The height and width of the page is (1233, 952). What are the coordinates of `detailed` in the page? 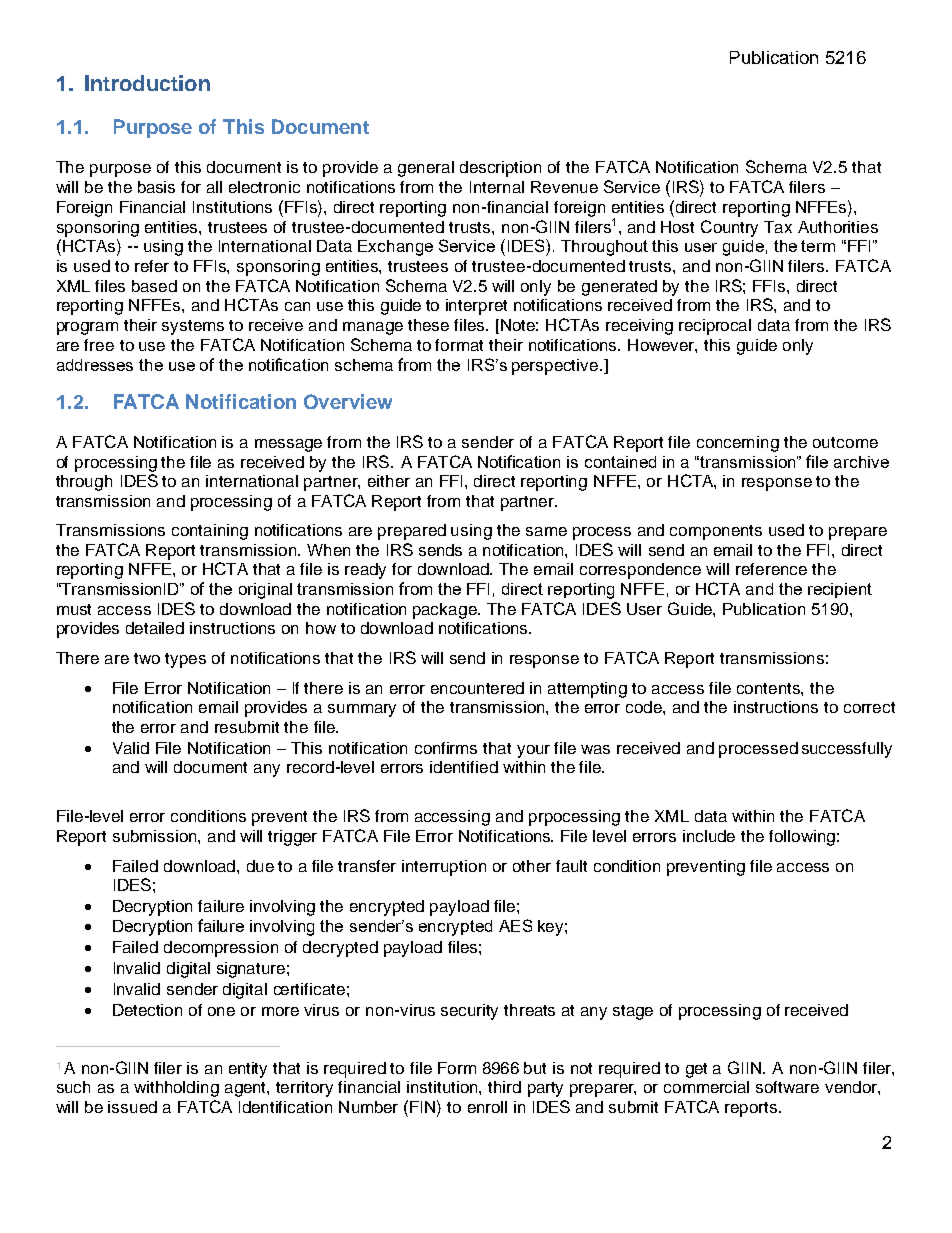 It's located at (155, 628).
